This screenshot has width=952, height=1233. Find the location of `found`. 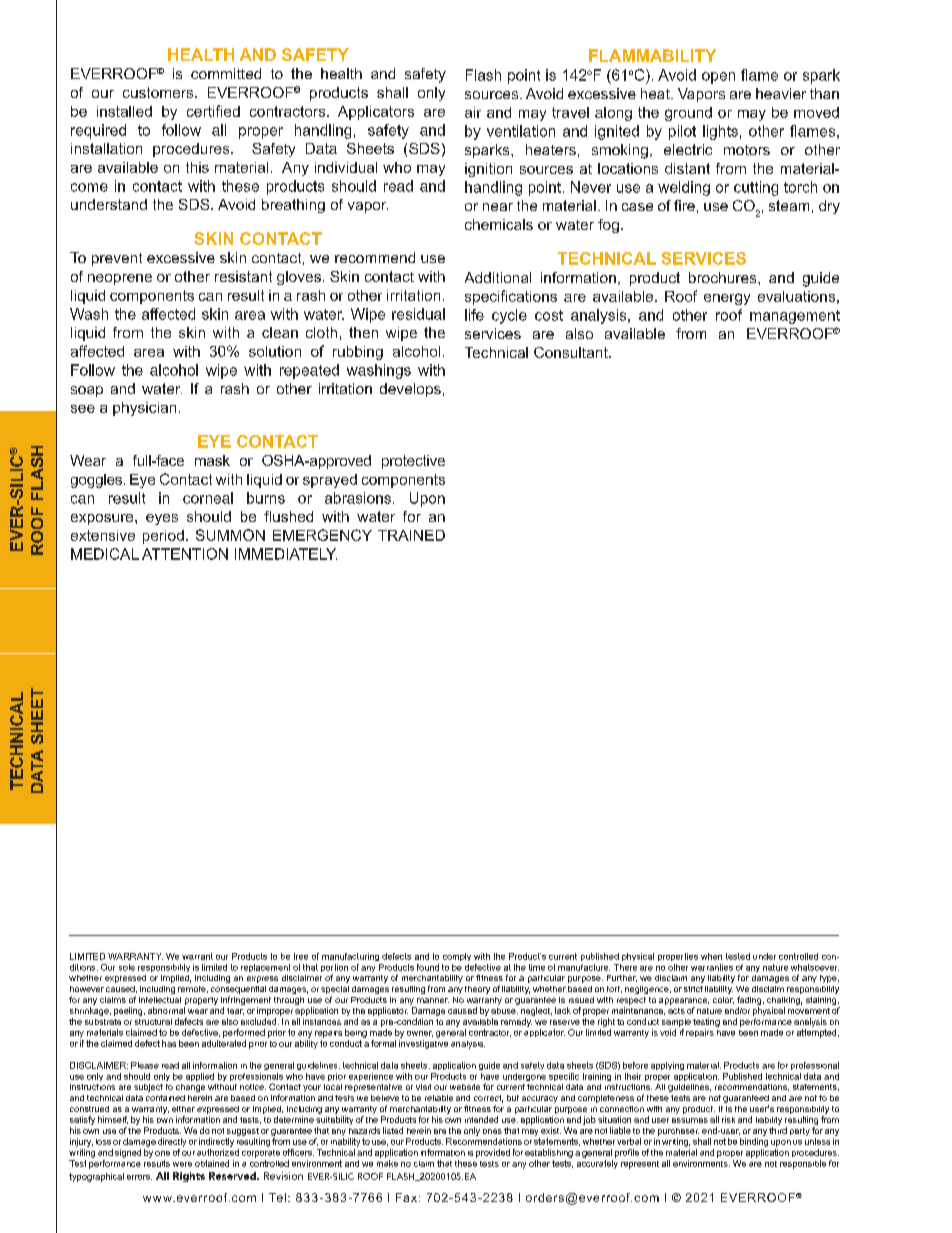

found is located at coordinates (428, 967).
